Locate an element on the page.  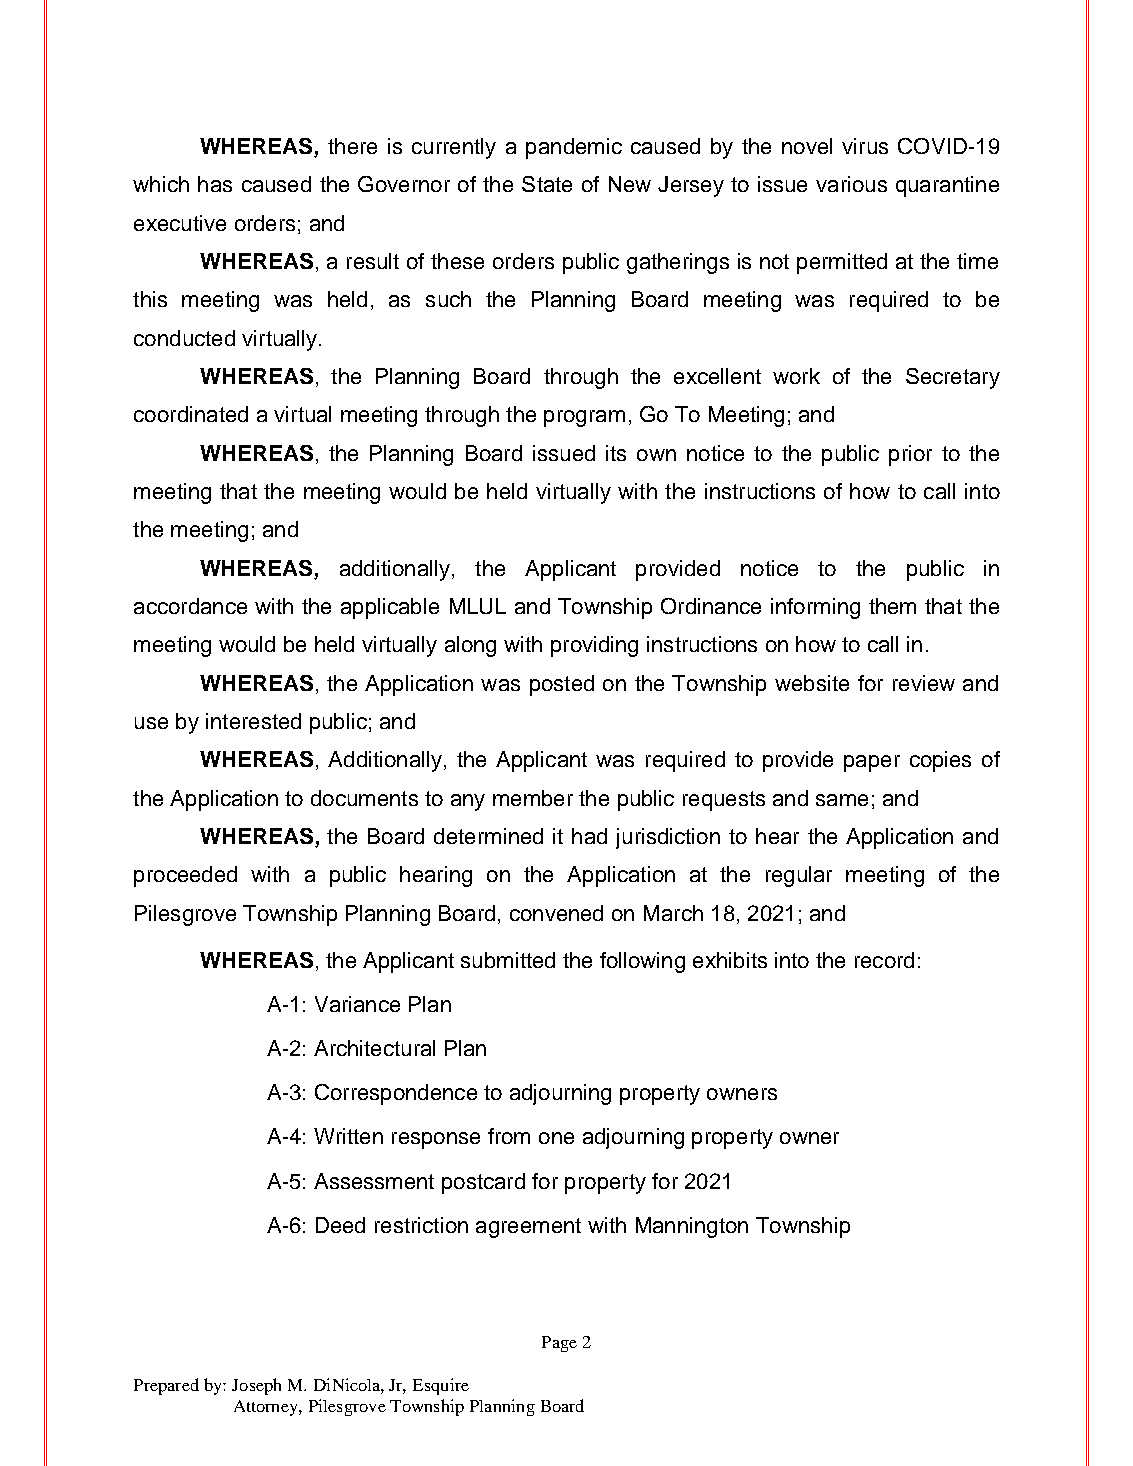
submitted is located at coordinates (508, 960).
